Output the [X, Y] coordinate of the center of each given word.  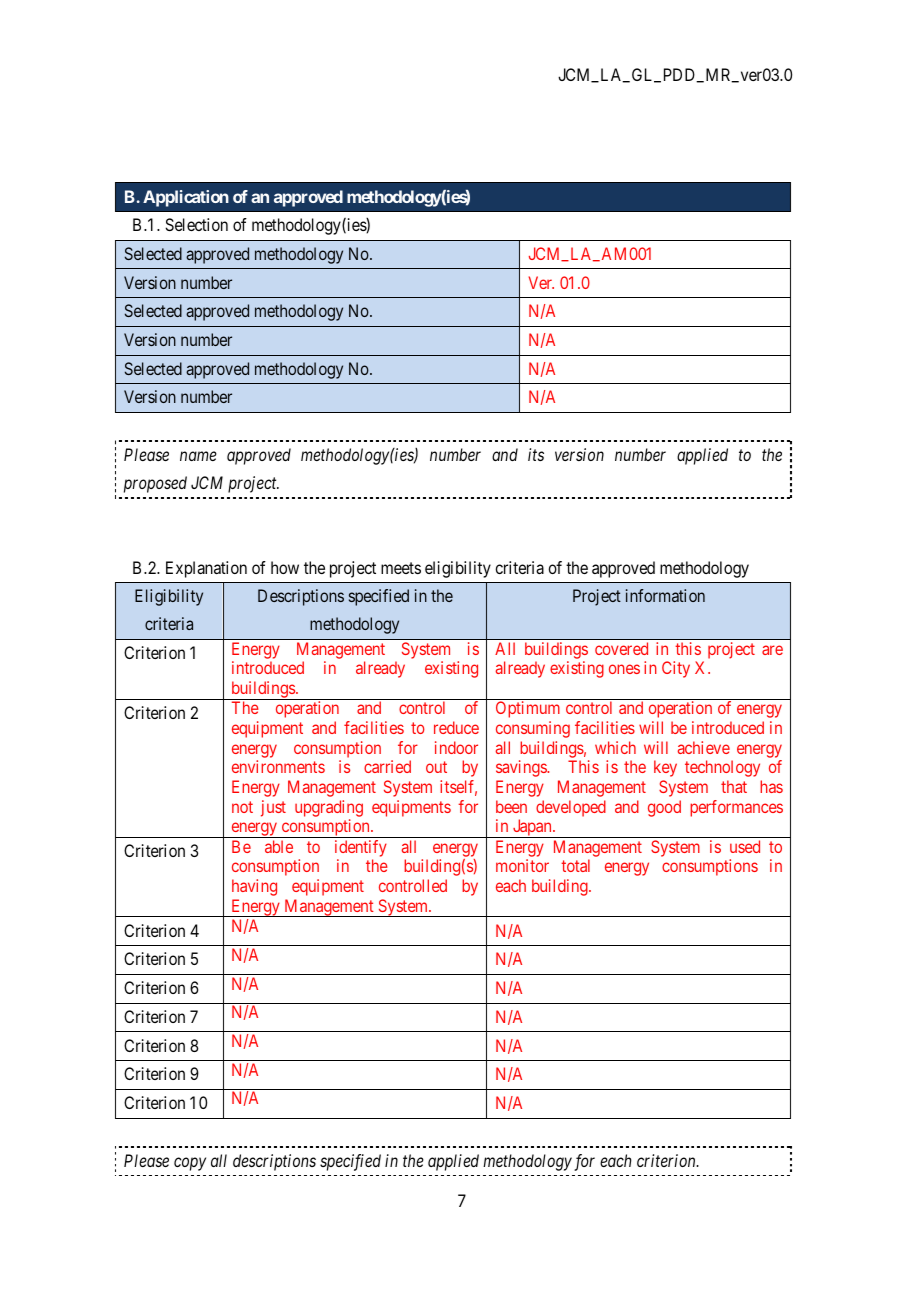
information [665, 595]
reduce [456, 727]
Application [186, 198]
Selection [196, 224]
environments [278, 766]
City [676, 669]
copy [190, 1164]
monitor [522, 865]
